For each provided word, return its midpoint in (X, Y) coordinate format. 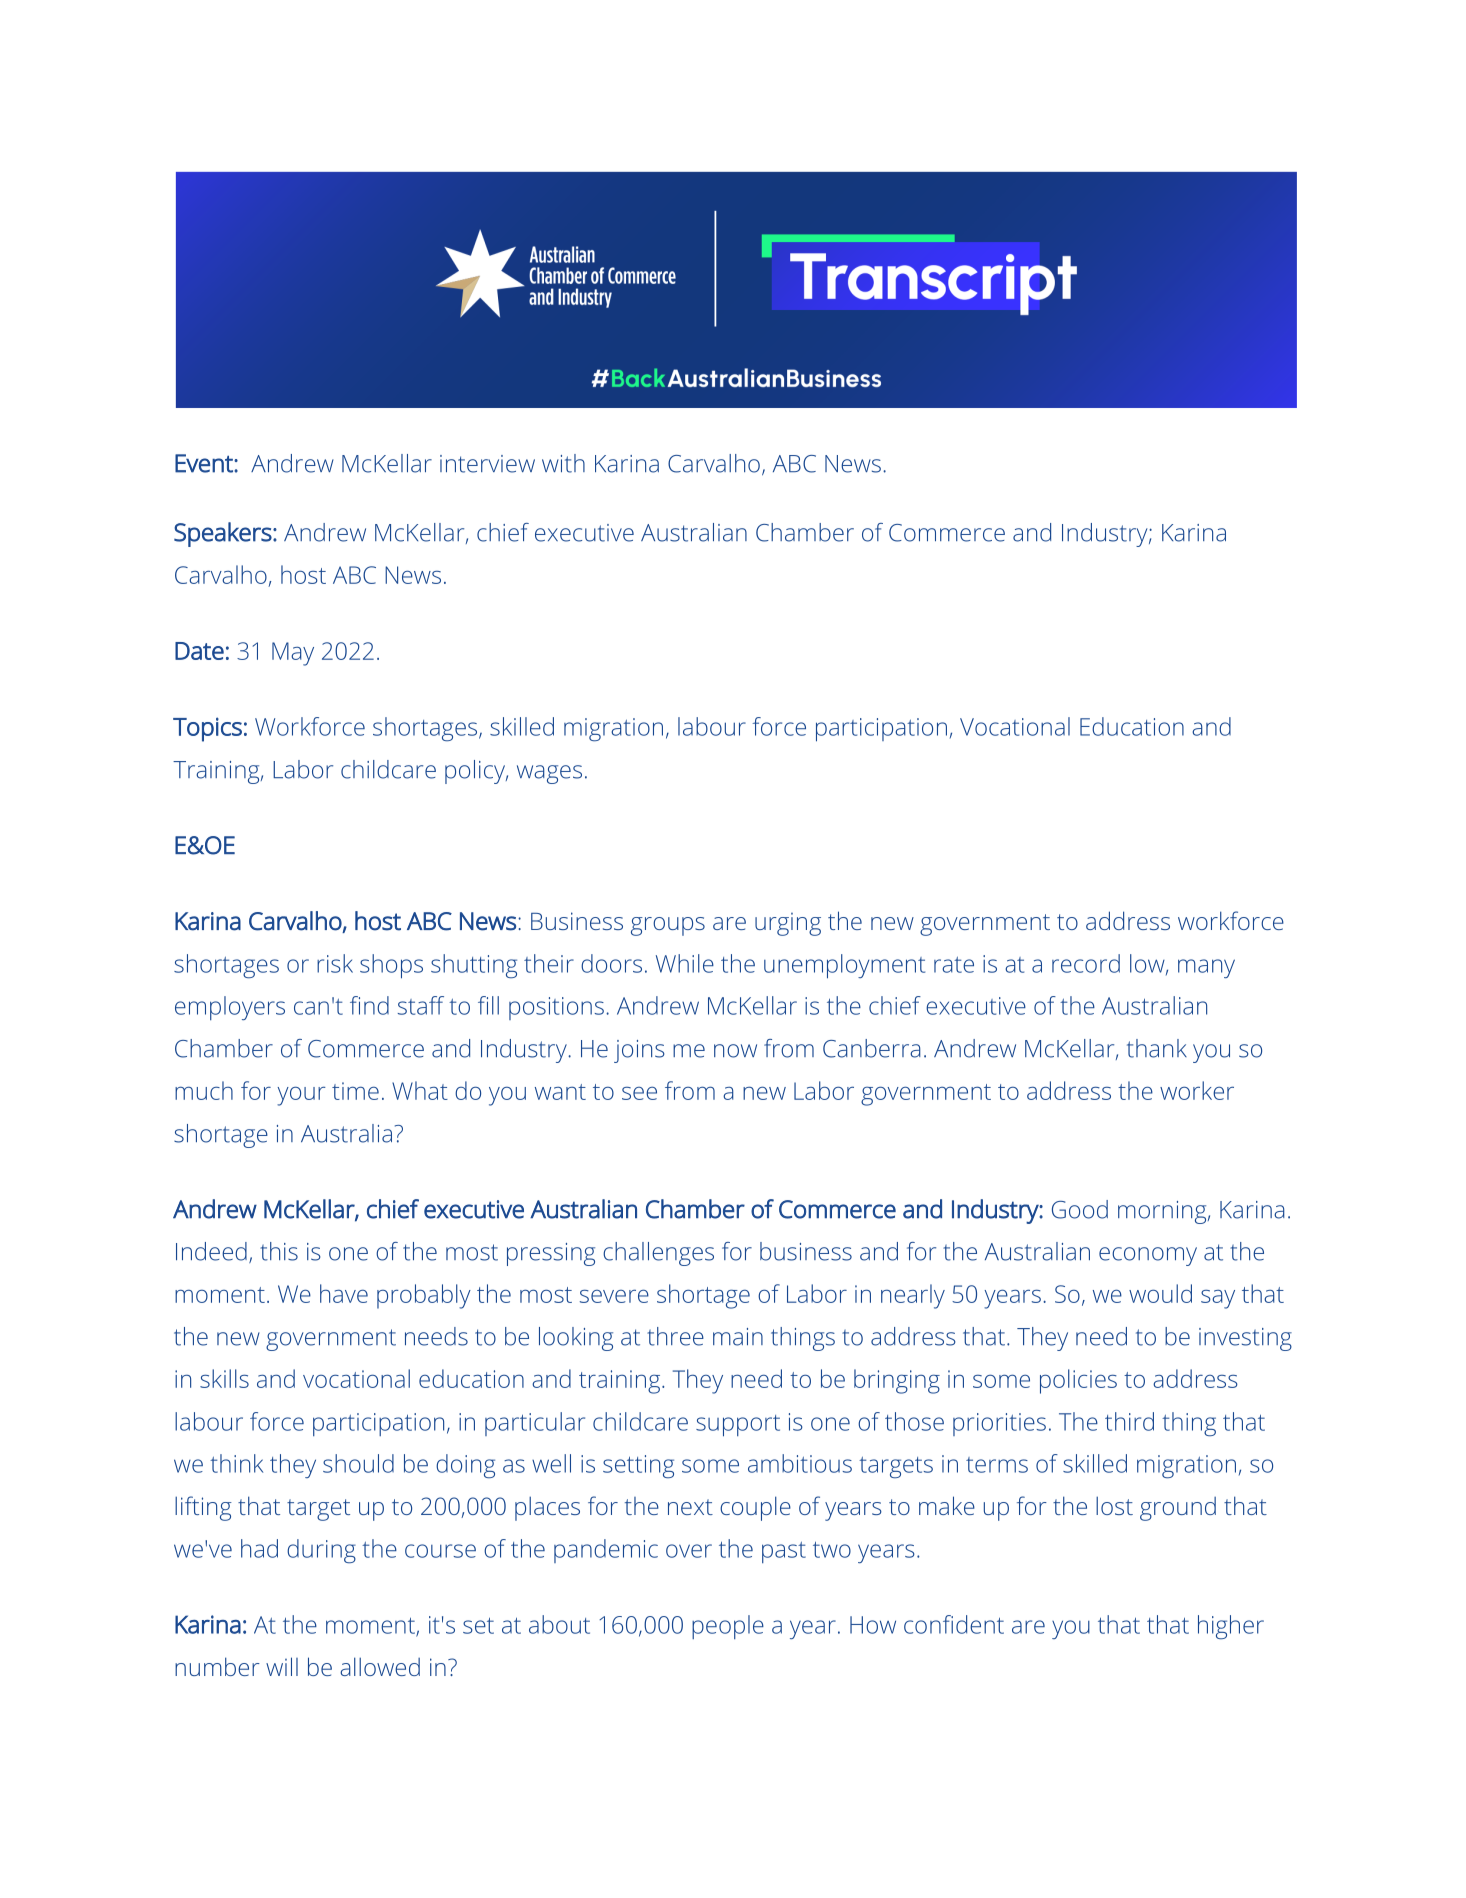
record (1086, 963)
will (282, 1666)
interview (487, 464)
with (563, 463)
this (279, 1251)
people (728, 1627)
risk (335, 963)
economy (1148, 1256)
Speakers (223, 534)
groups (668, 926)
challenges (658, 1254)
